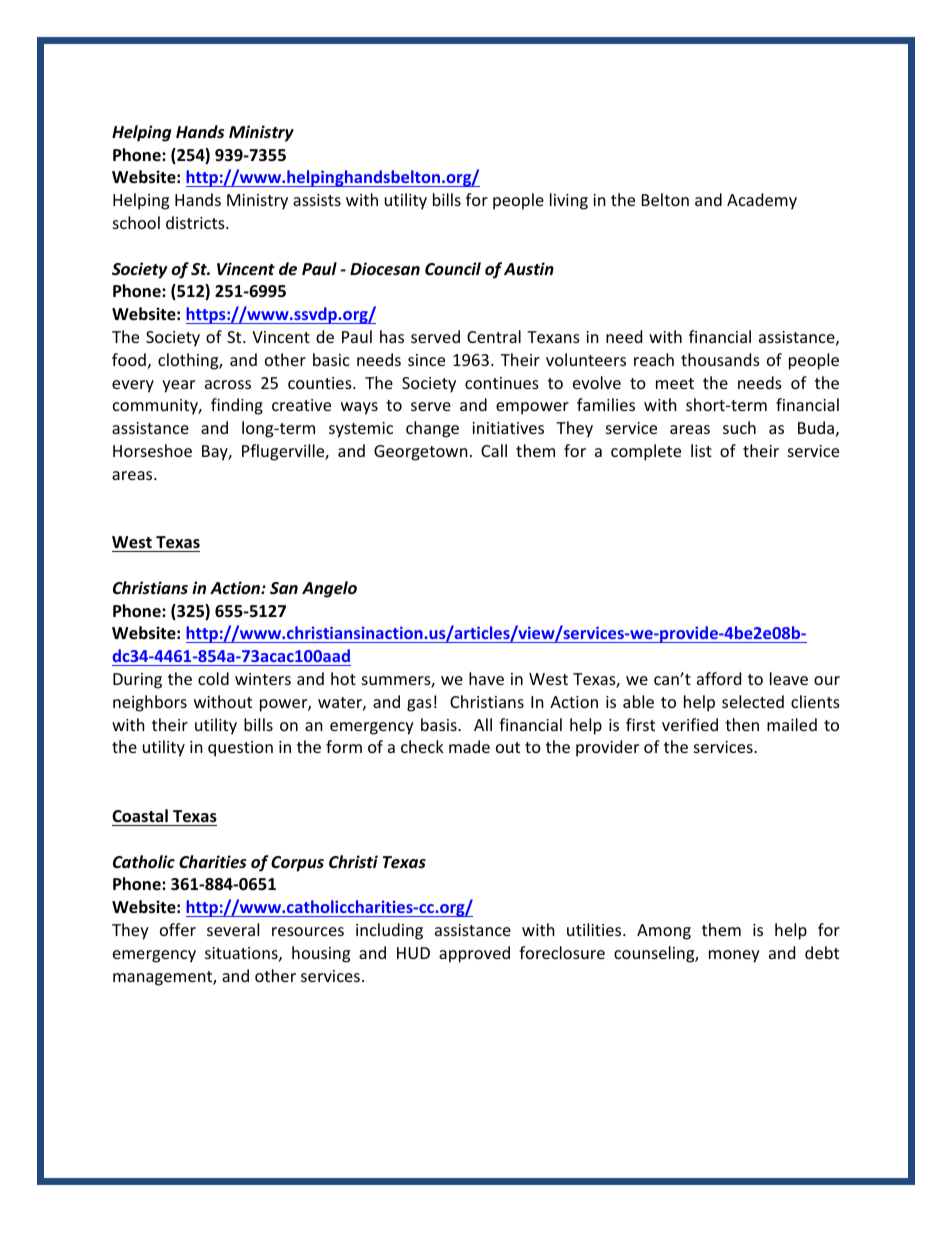 The height and width of the screenshot is (1233, 952). What do you see at coordinates (329, 589) in the screenshot?
I see `Angelo` at bounding box center [329, 589].
